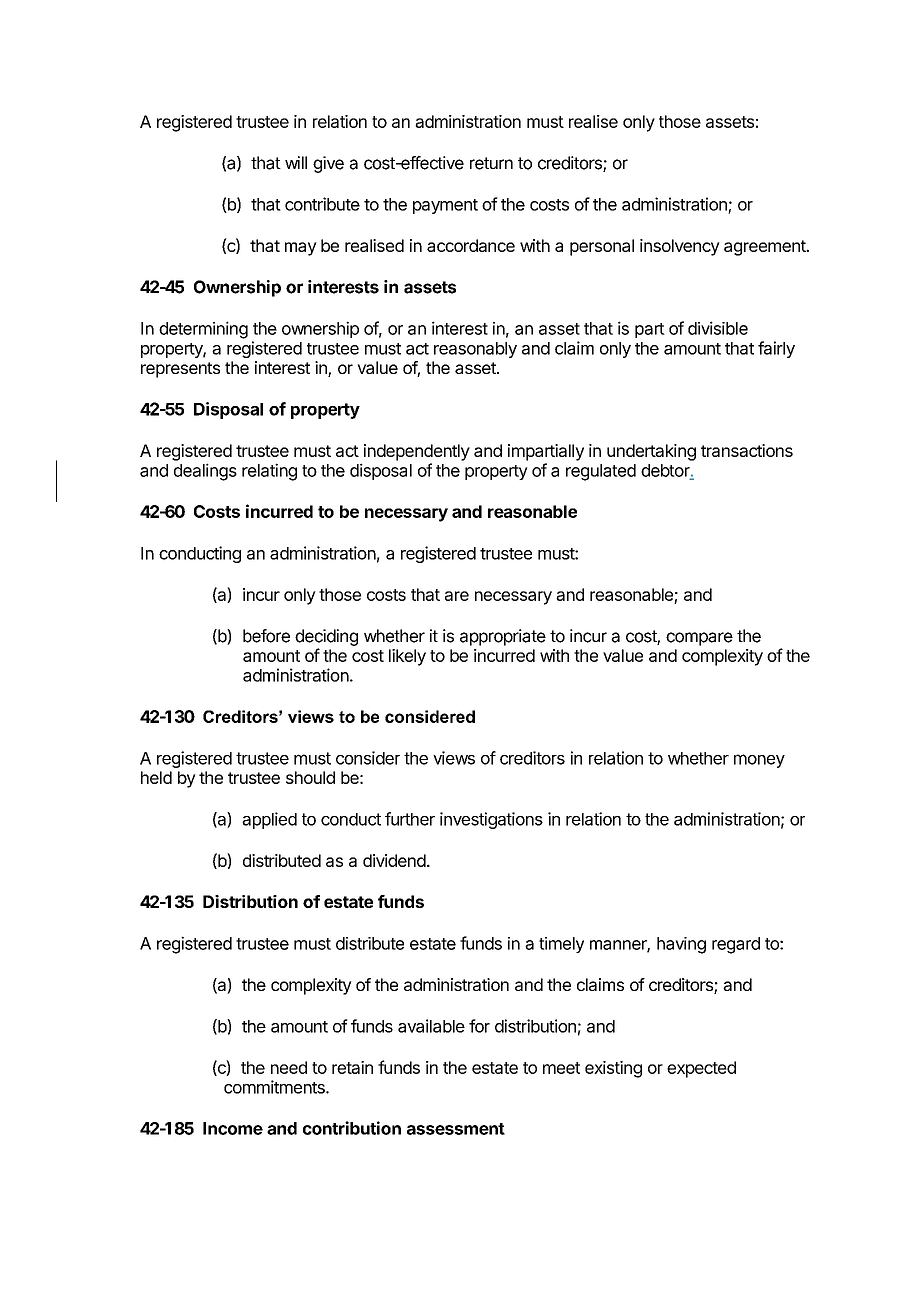 The height and width of the screenshot is (1308, 924). What do you see at coordinates (445, 206) in the screenshot?
I see `payment` at bounding box center [445, 206].
